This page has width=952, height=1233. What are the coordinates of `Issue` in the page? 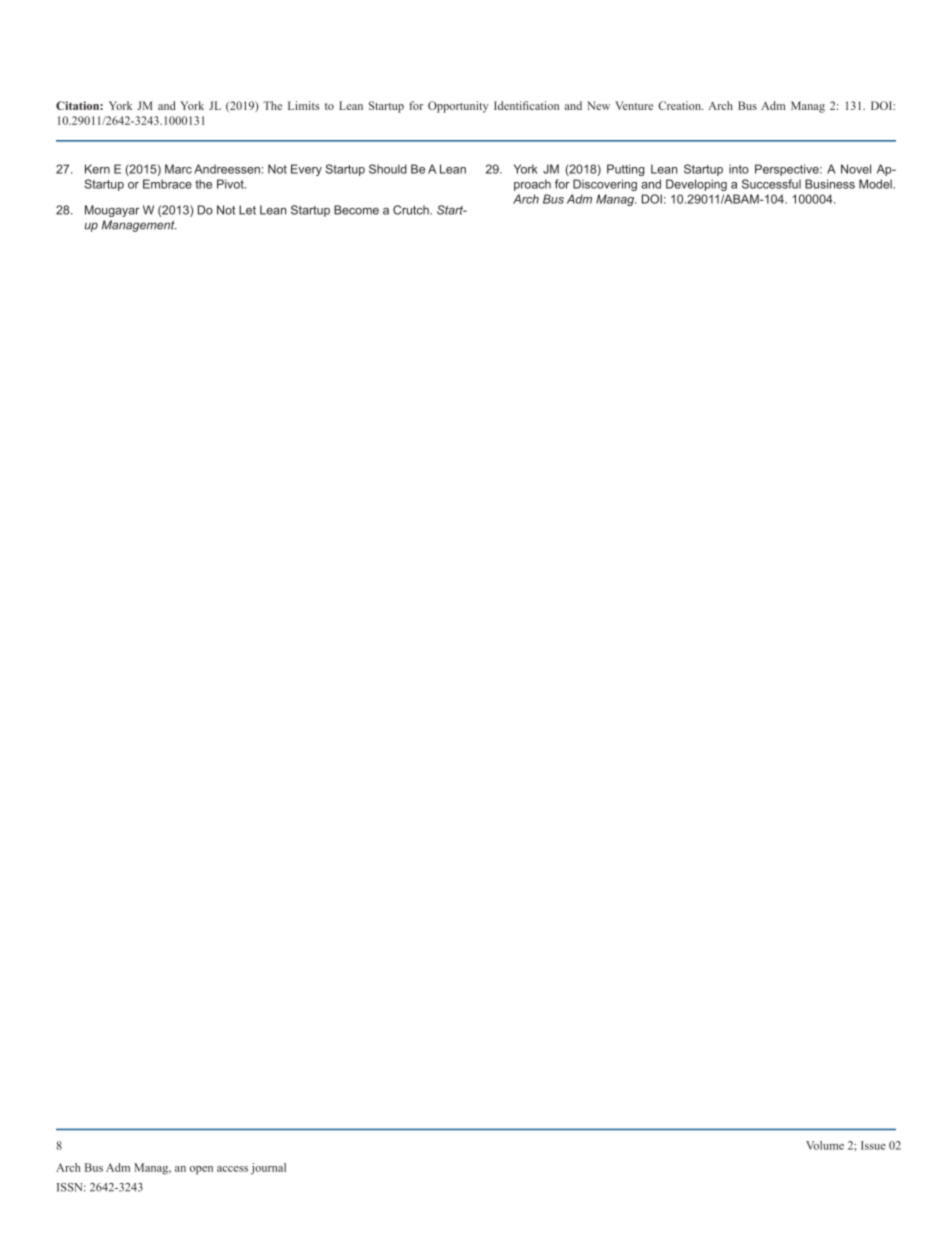 It's located at (873, 1145).
